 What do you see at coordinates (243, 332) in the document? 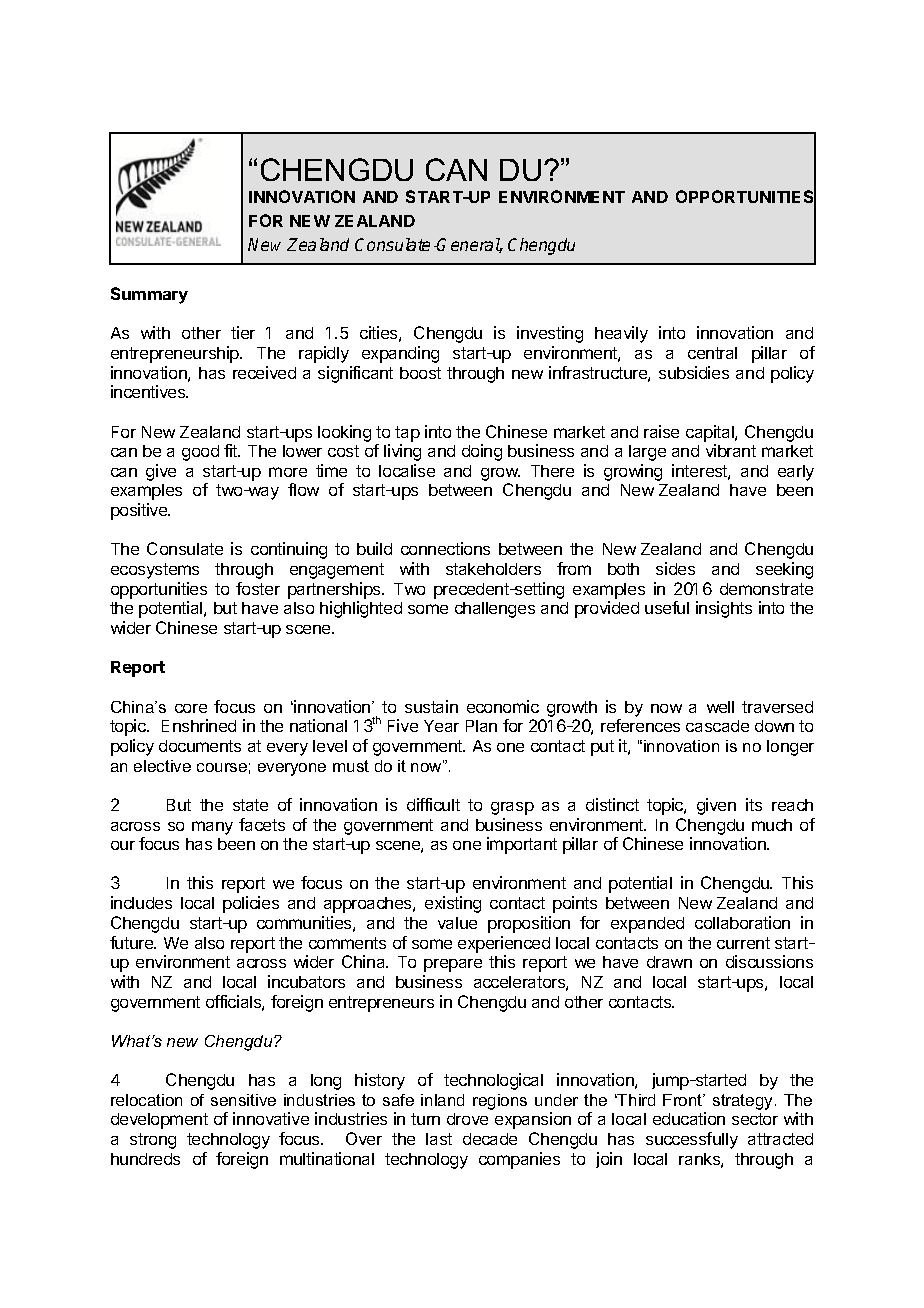
I see `tier` at bounding box center [243, 332].
